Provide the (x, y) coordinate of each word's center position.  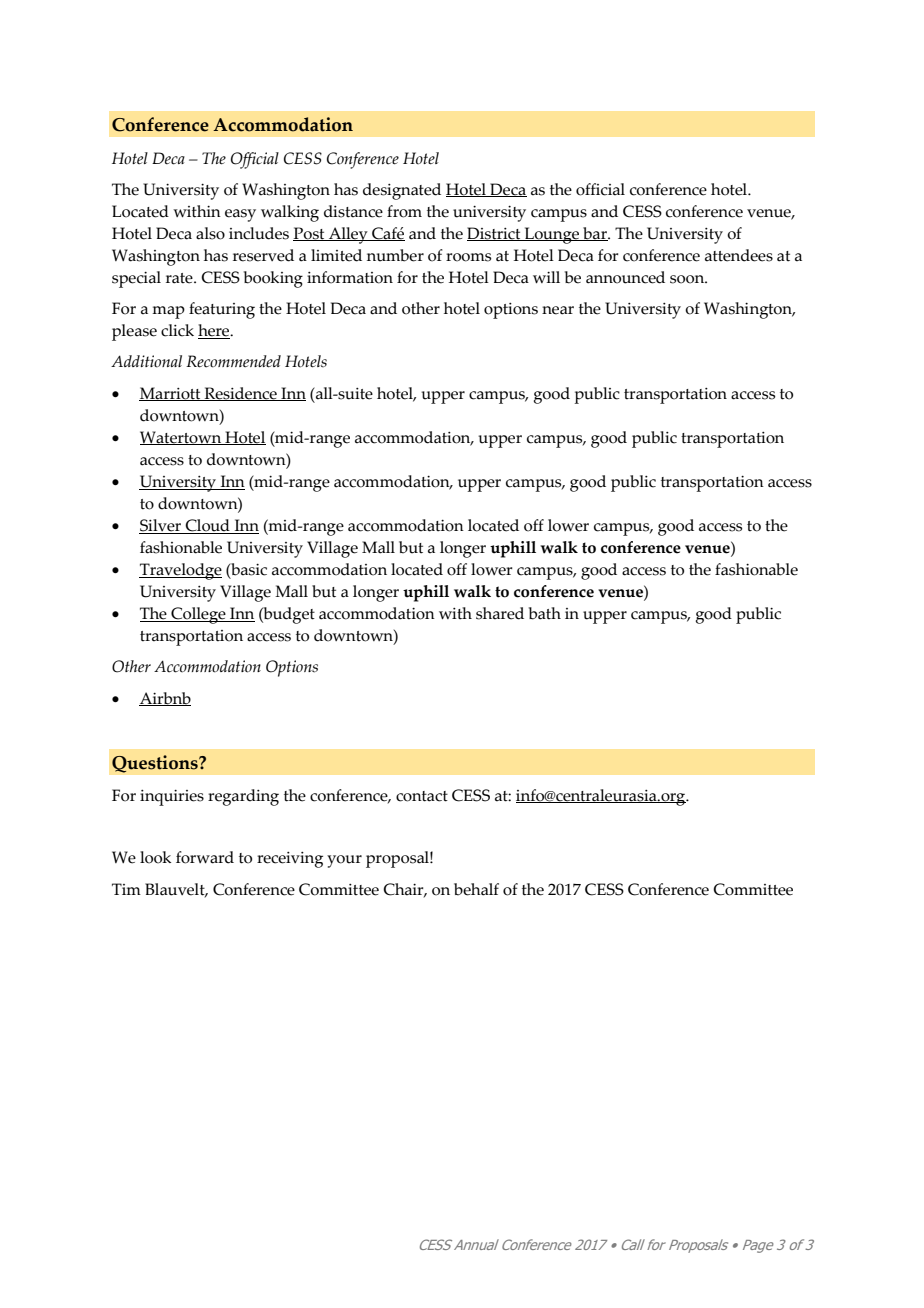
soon (688, 279)
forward (205, 857)
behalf (476, 889)
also (210, 233)
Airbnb (165, 699)
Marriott (171, 394)
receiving (290, 860)
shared (500, 613)
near (558, 310)
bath (545, 613)
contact (422, 796)
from (404, 211)
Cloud (208, 526)
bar (595, 234)
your (344, 861)
